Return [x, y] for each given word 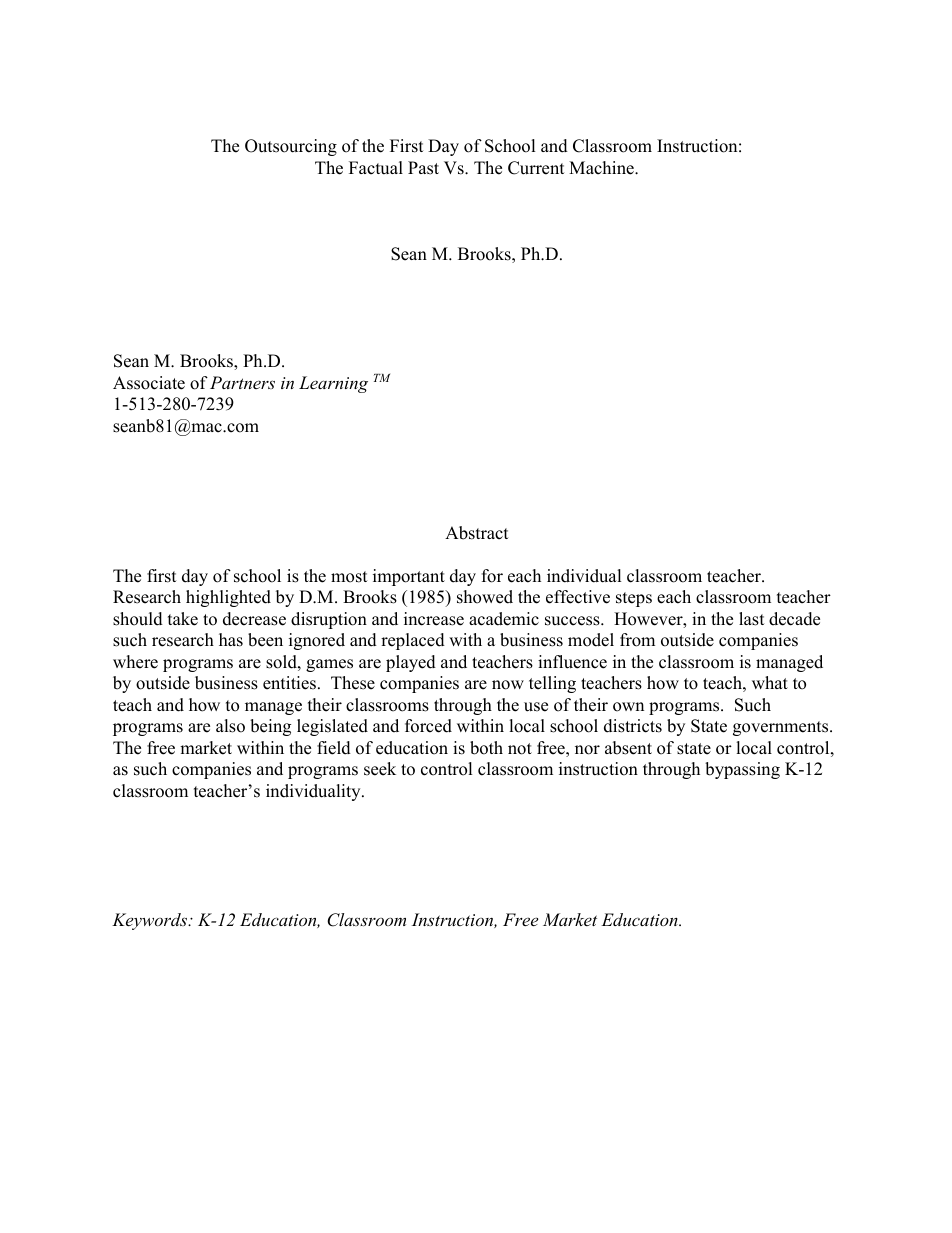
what [770, 682]
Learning [333, 384]
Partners [242, 382]
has [231, 640]
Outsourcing [291, 147]
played [411, 663]
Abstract [477, 533]
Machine [602, 168]
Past [423, 168]
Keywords [151, 921]
